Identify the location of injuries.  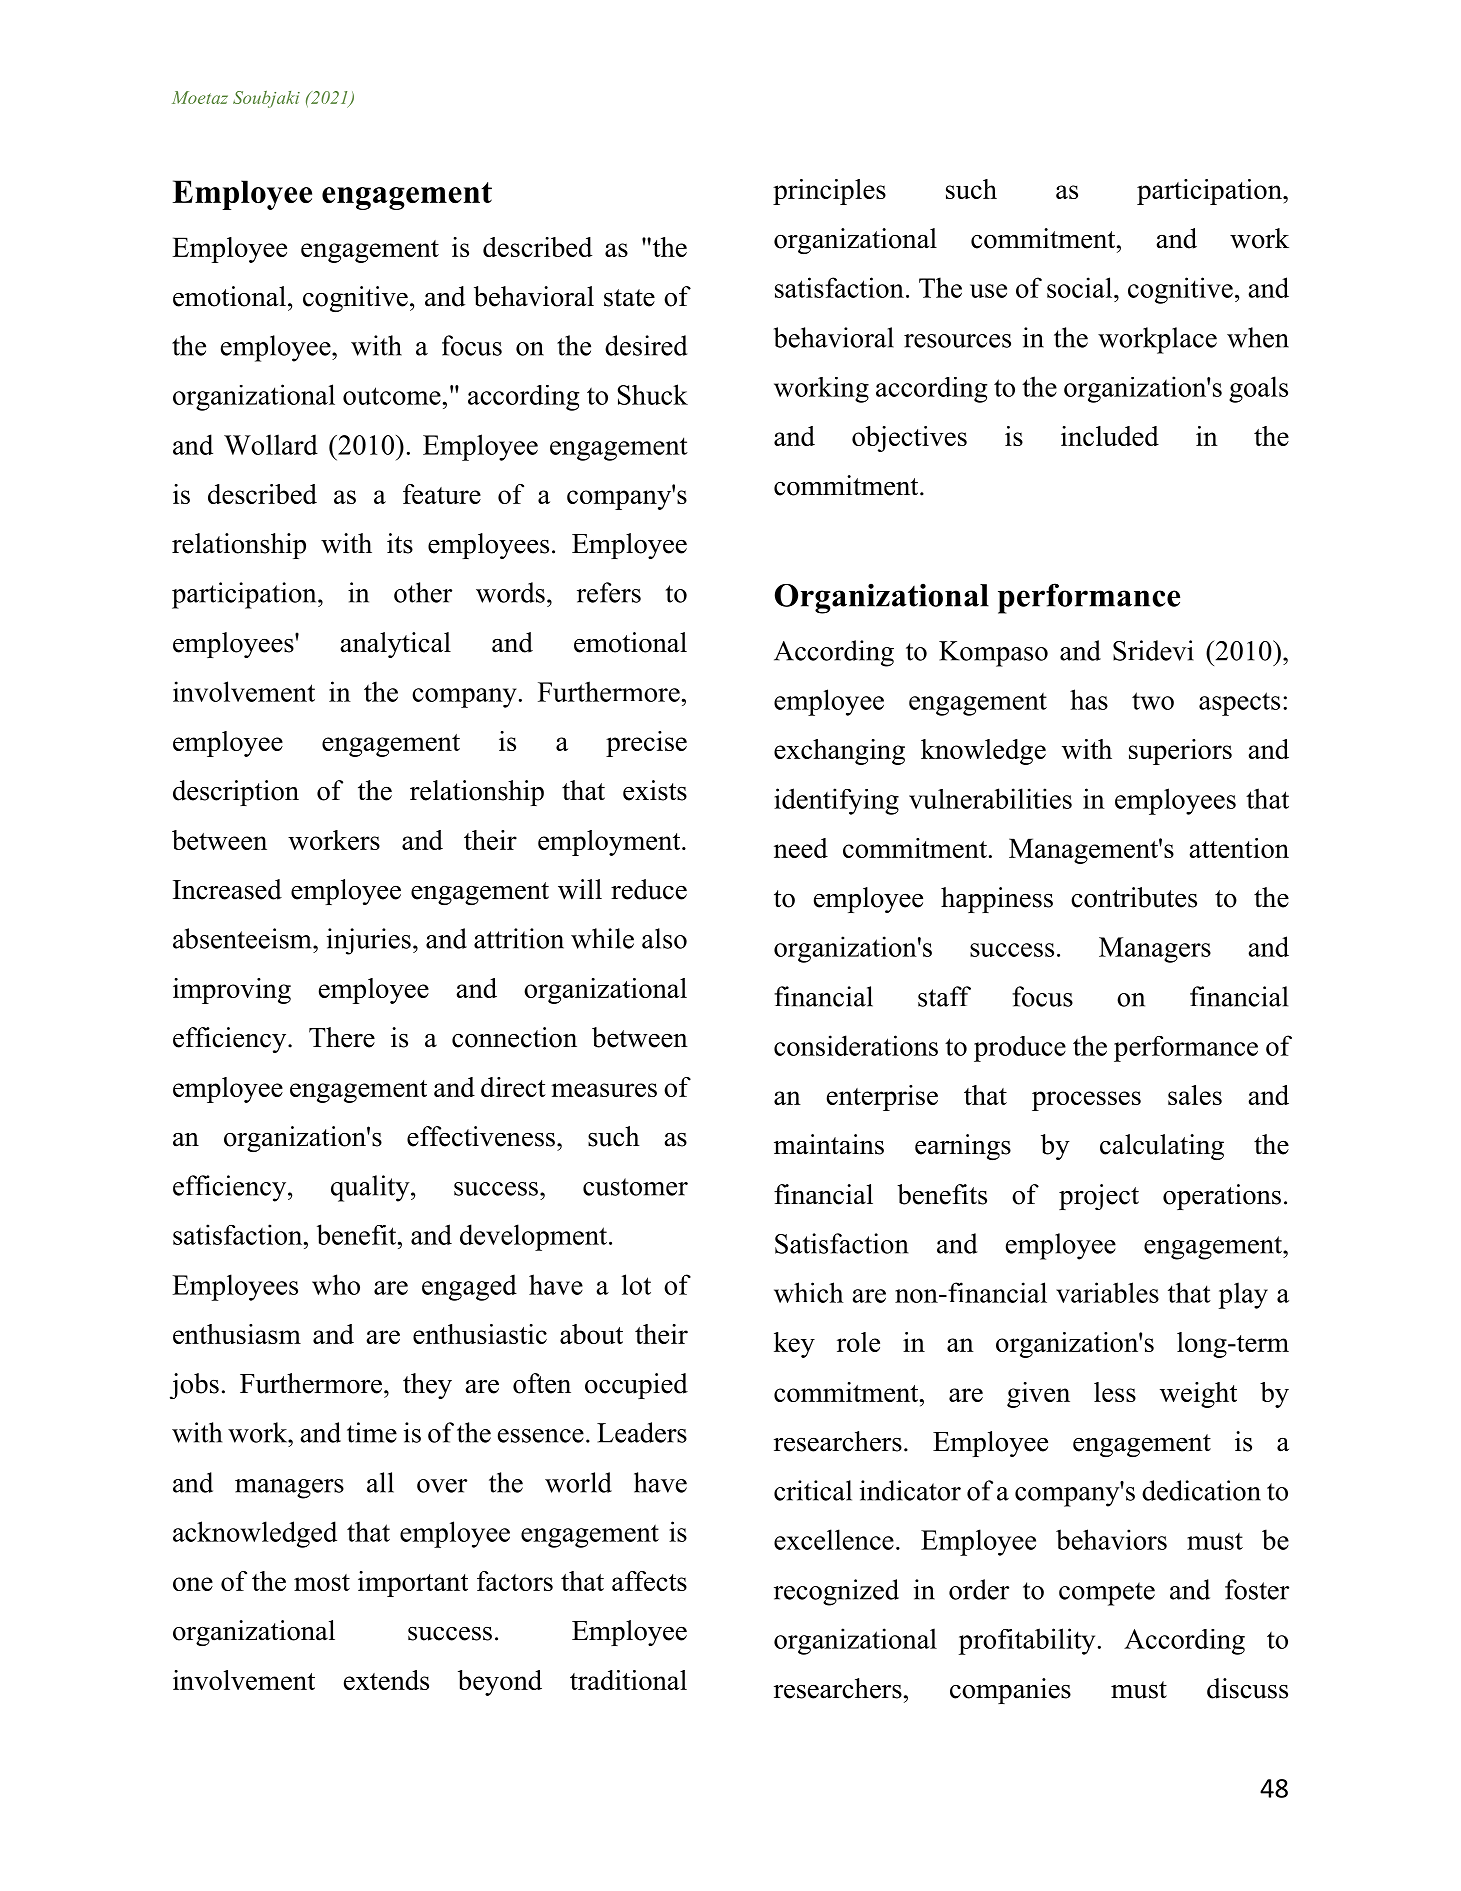
(369, 941).
